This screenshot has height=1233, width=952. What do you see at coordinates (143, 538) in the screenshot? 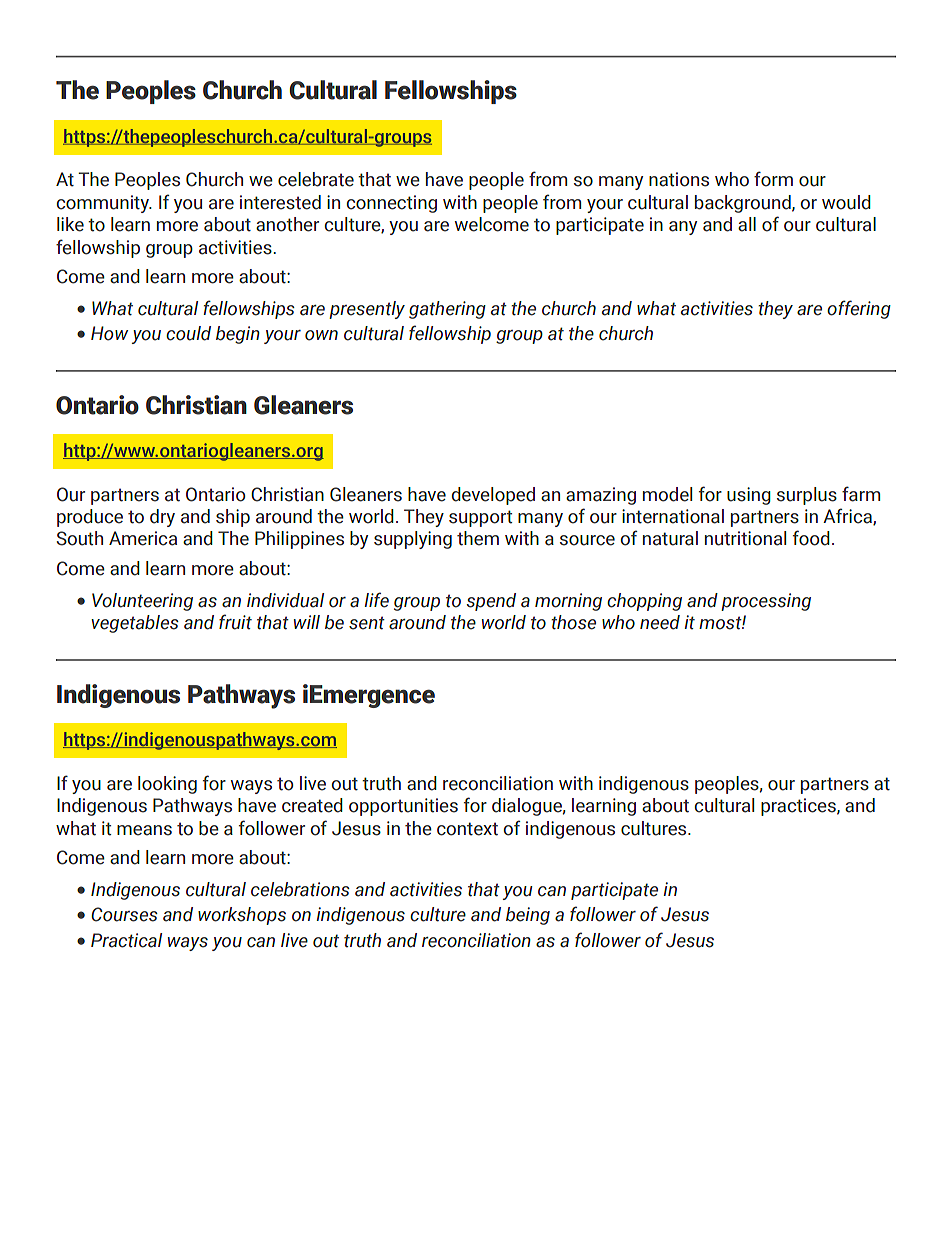
I see `America` at bounding box center [143, 538].
